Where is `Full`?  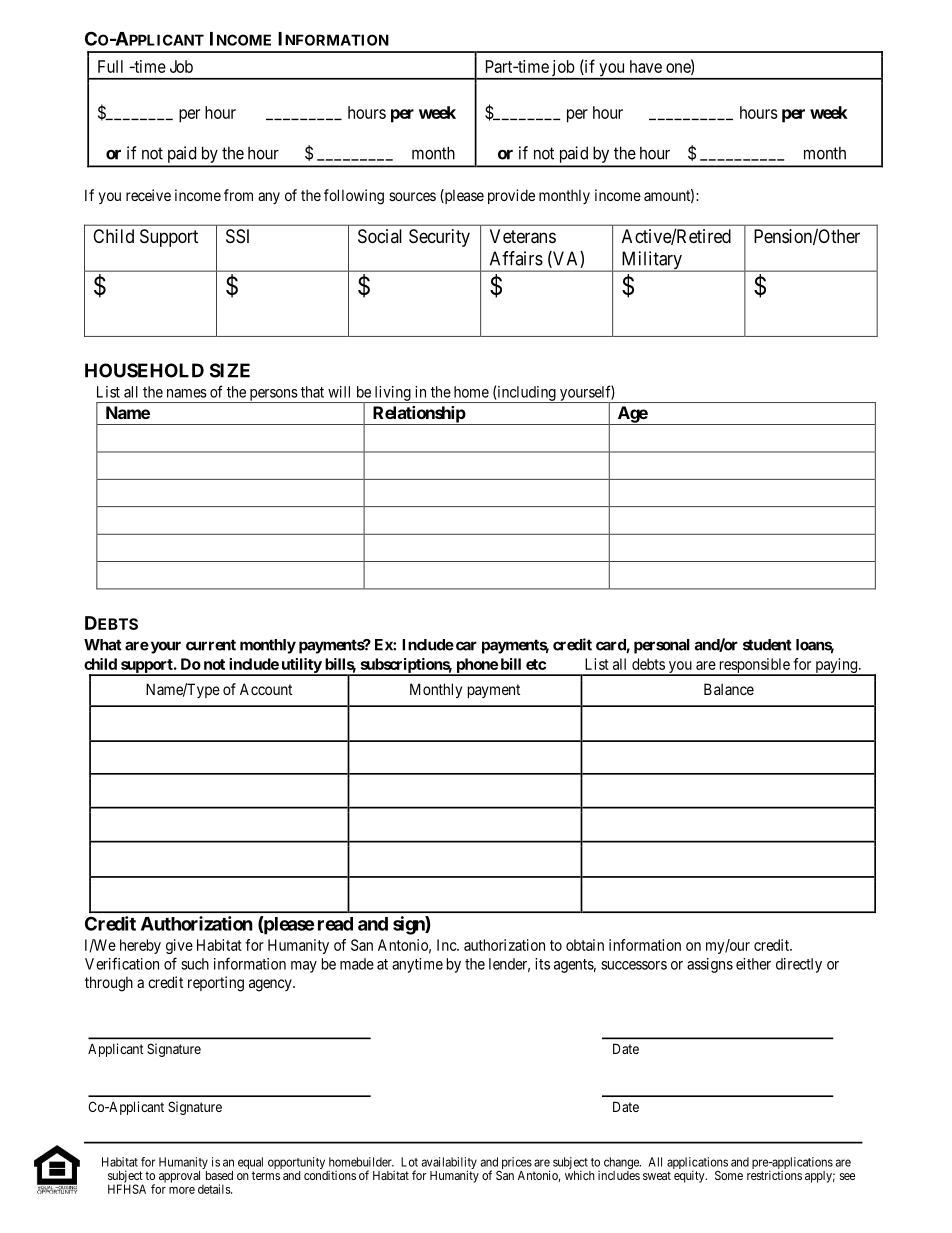
Full is located at coordinates (110, 66).
